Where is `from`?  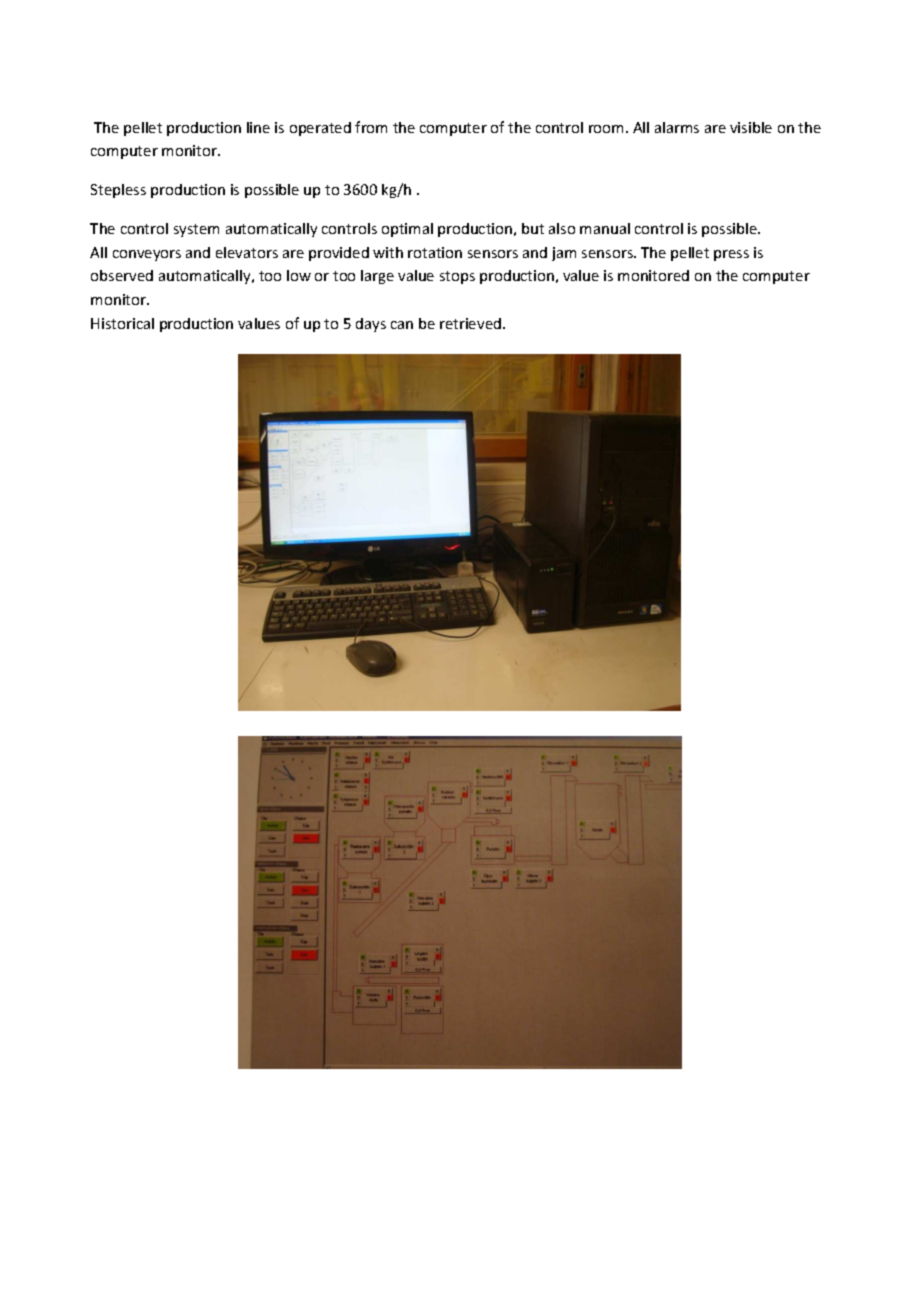
from is located at coordinates (371, 127).
